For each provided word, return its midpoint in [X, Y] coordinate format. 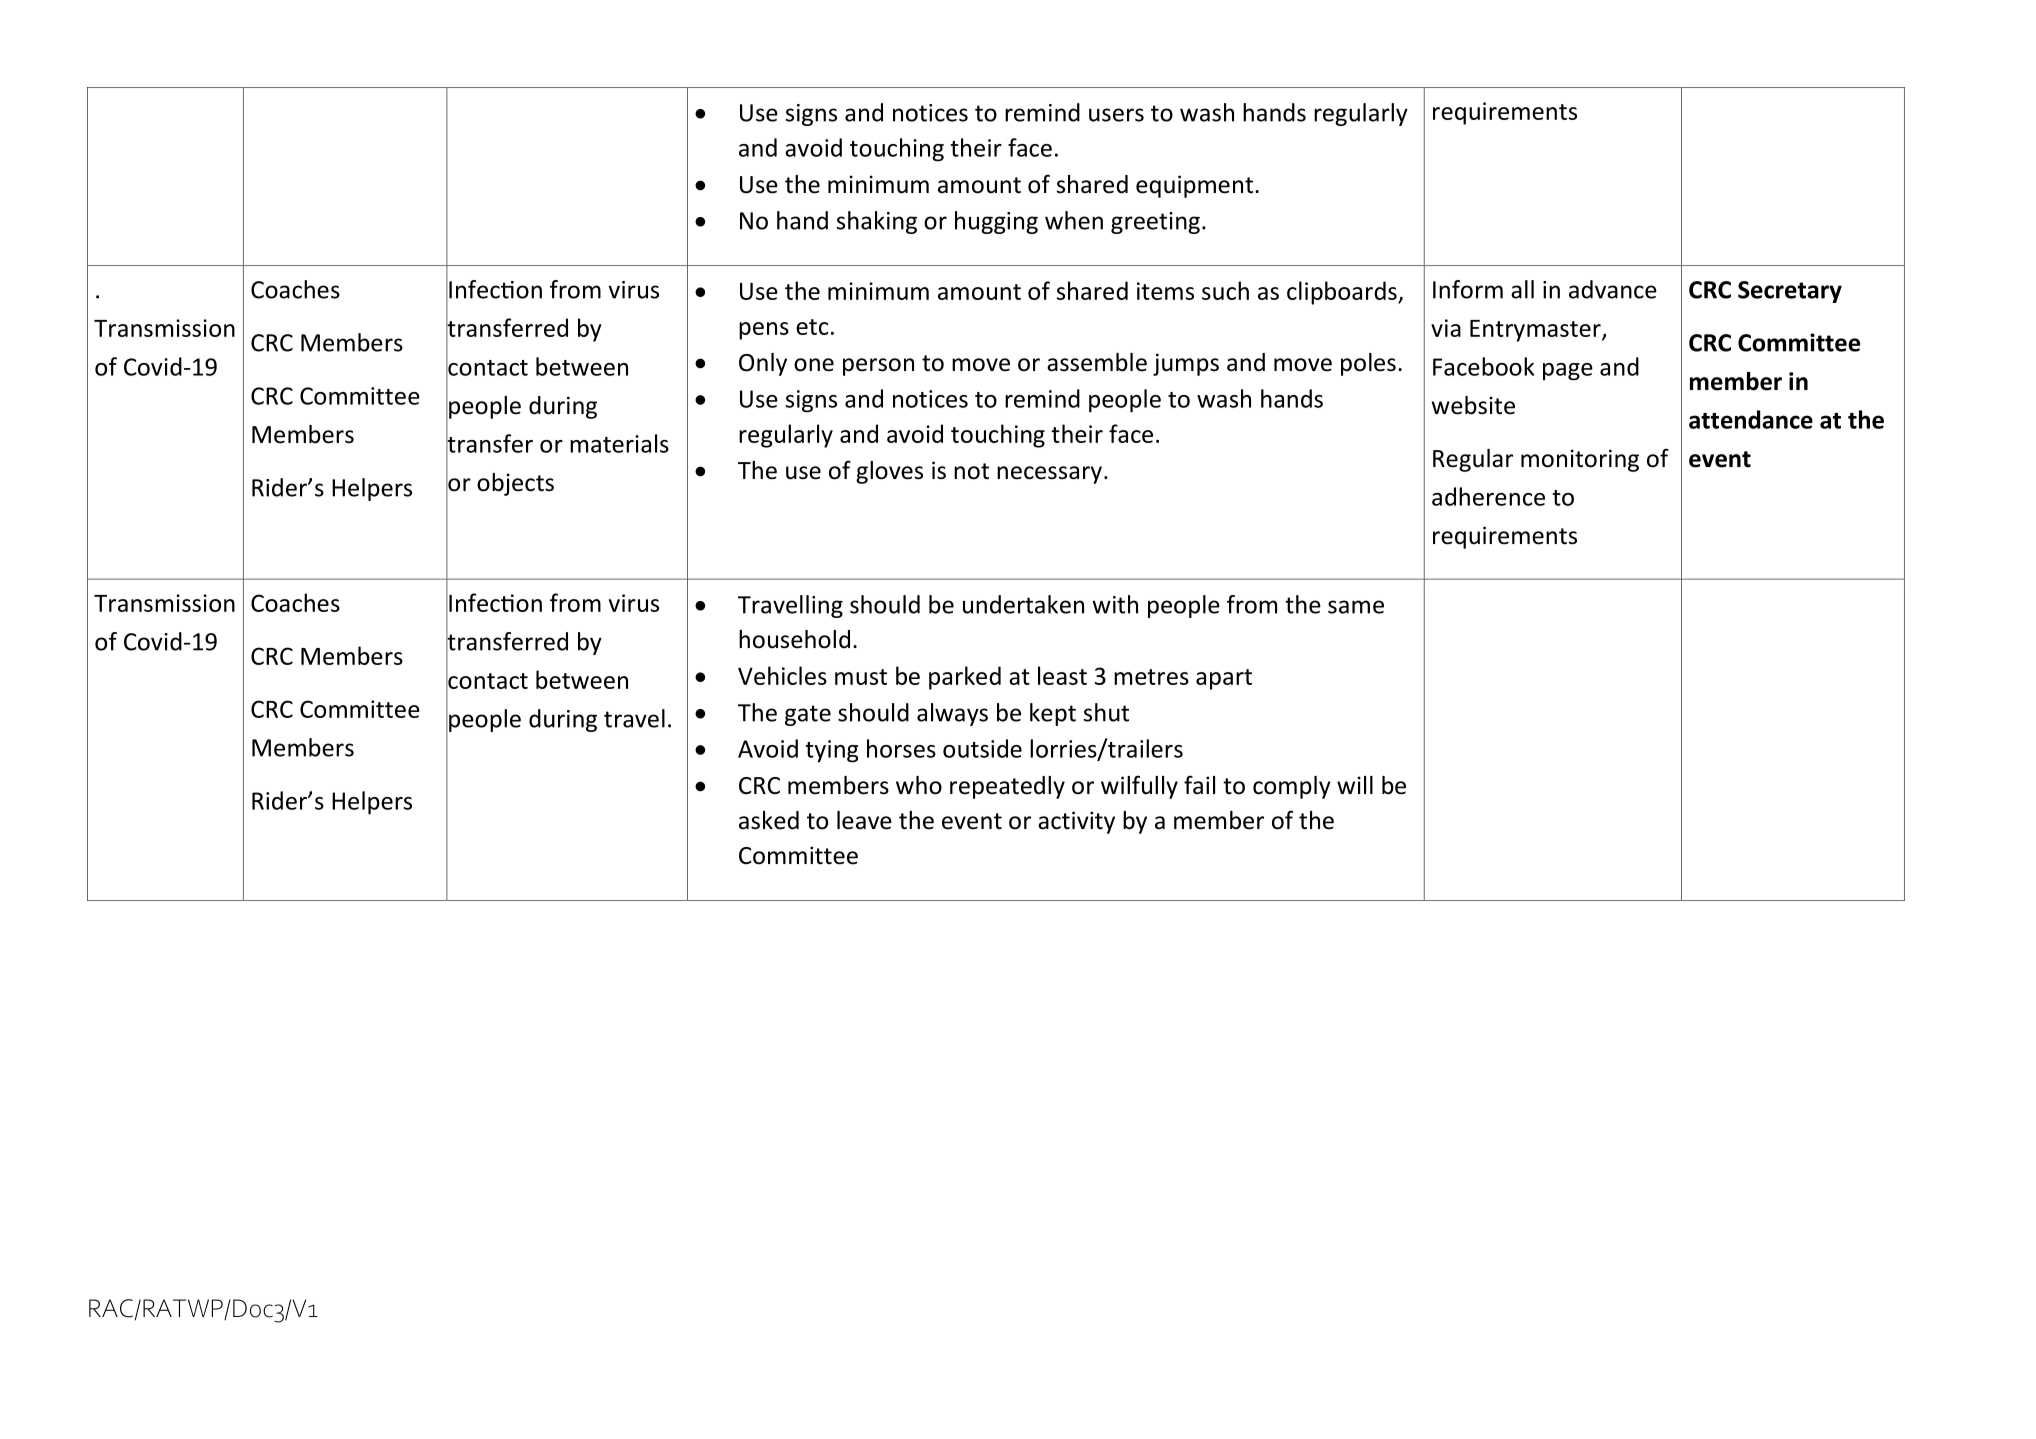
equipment [1194, 186]
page [1568, 372]
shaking [877, 222]
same [1356, 607]
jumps [1186, 364]
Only [763, 364]
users [1116, 115]
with [1115, 604]
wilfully [1139, 787]
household [794, 639]
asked [769, 820]
